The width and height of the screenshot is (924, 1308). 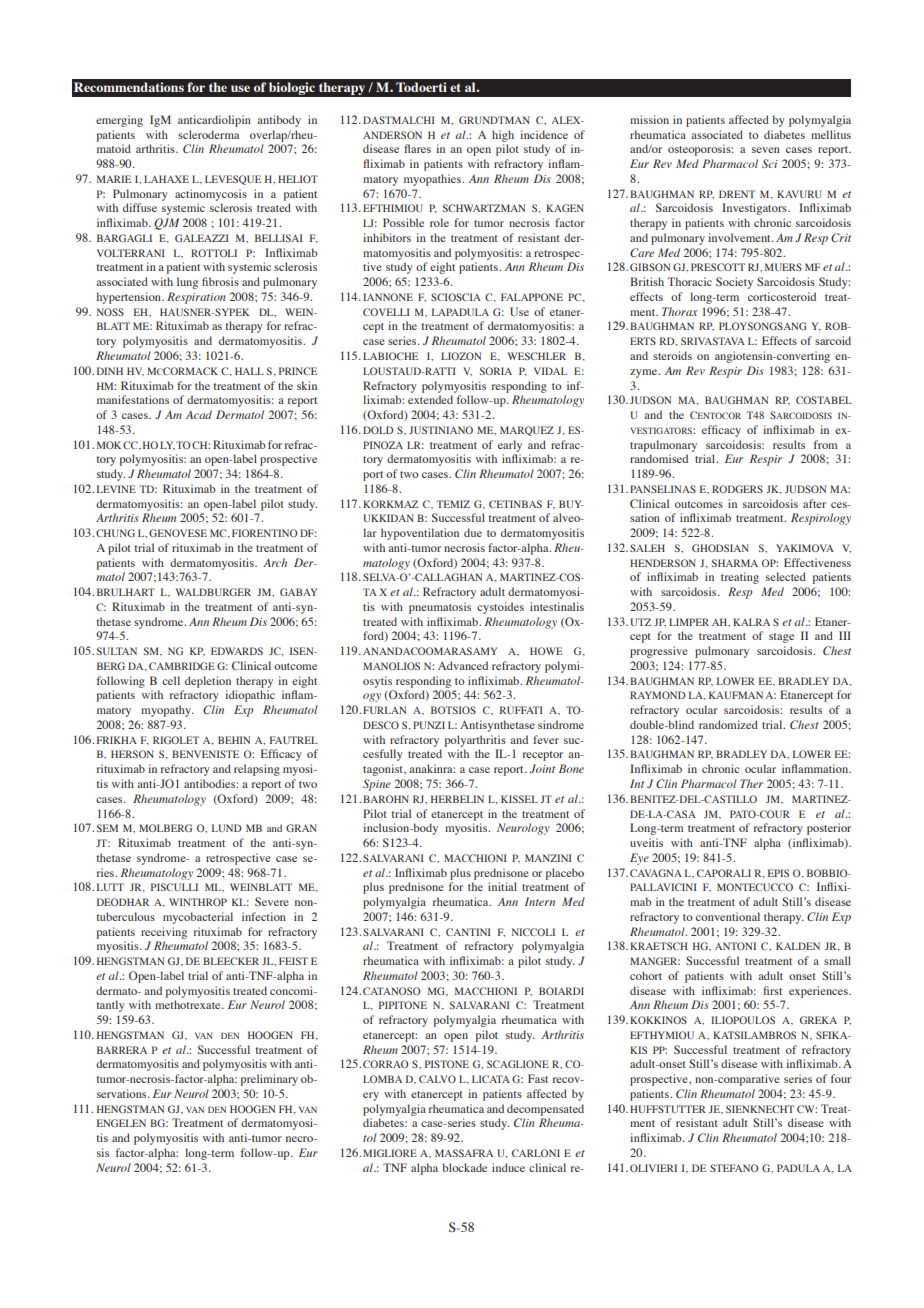 What do you see at coordinates (728, 916) in the screenshot?
I see `conventional` at bounding box center [728, 916].
